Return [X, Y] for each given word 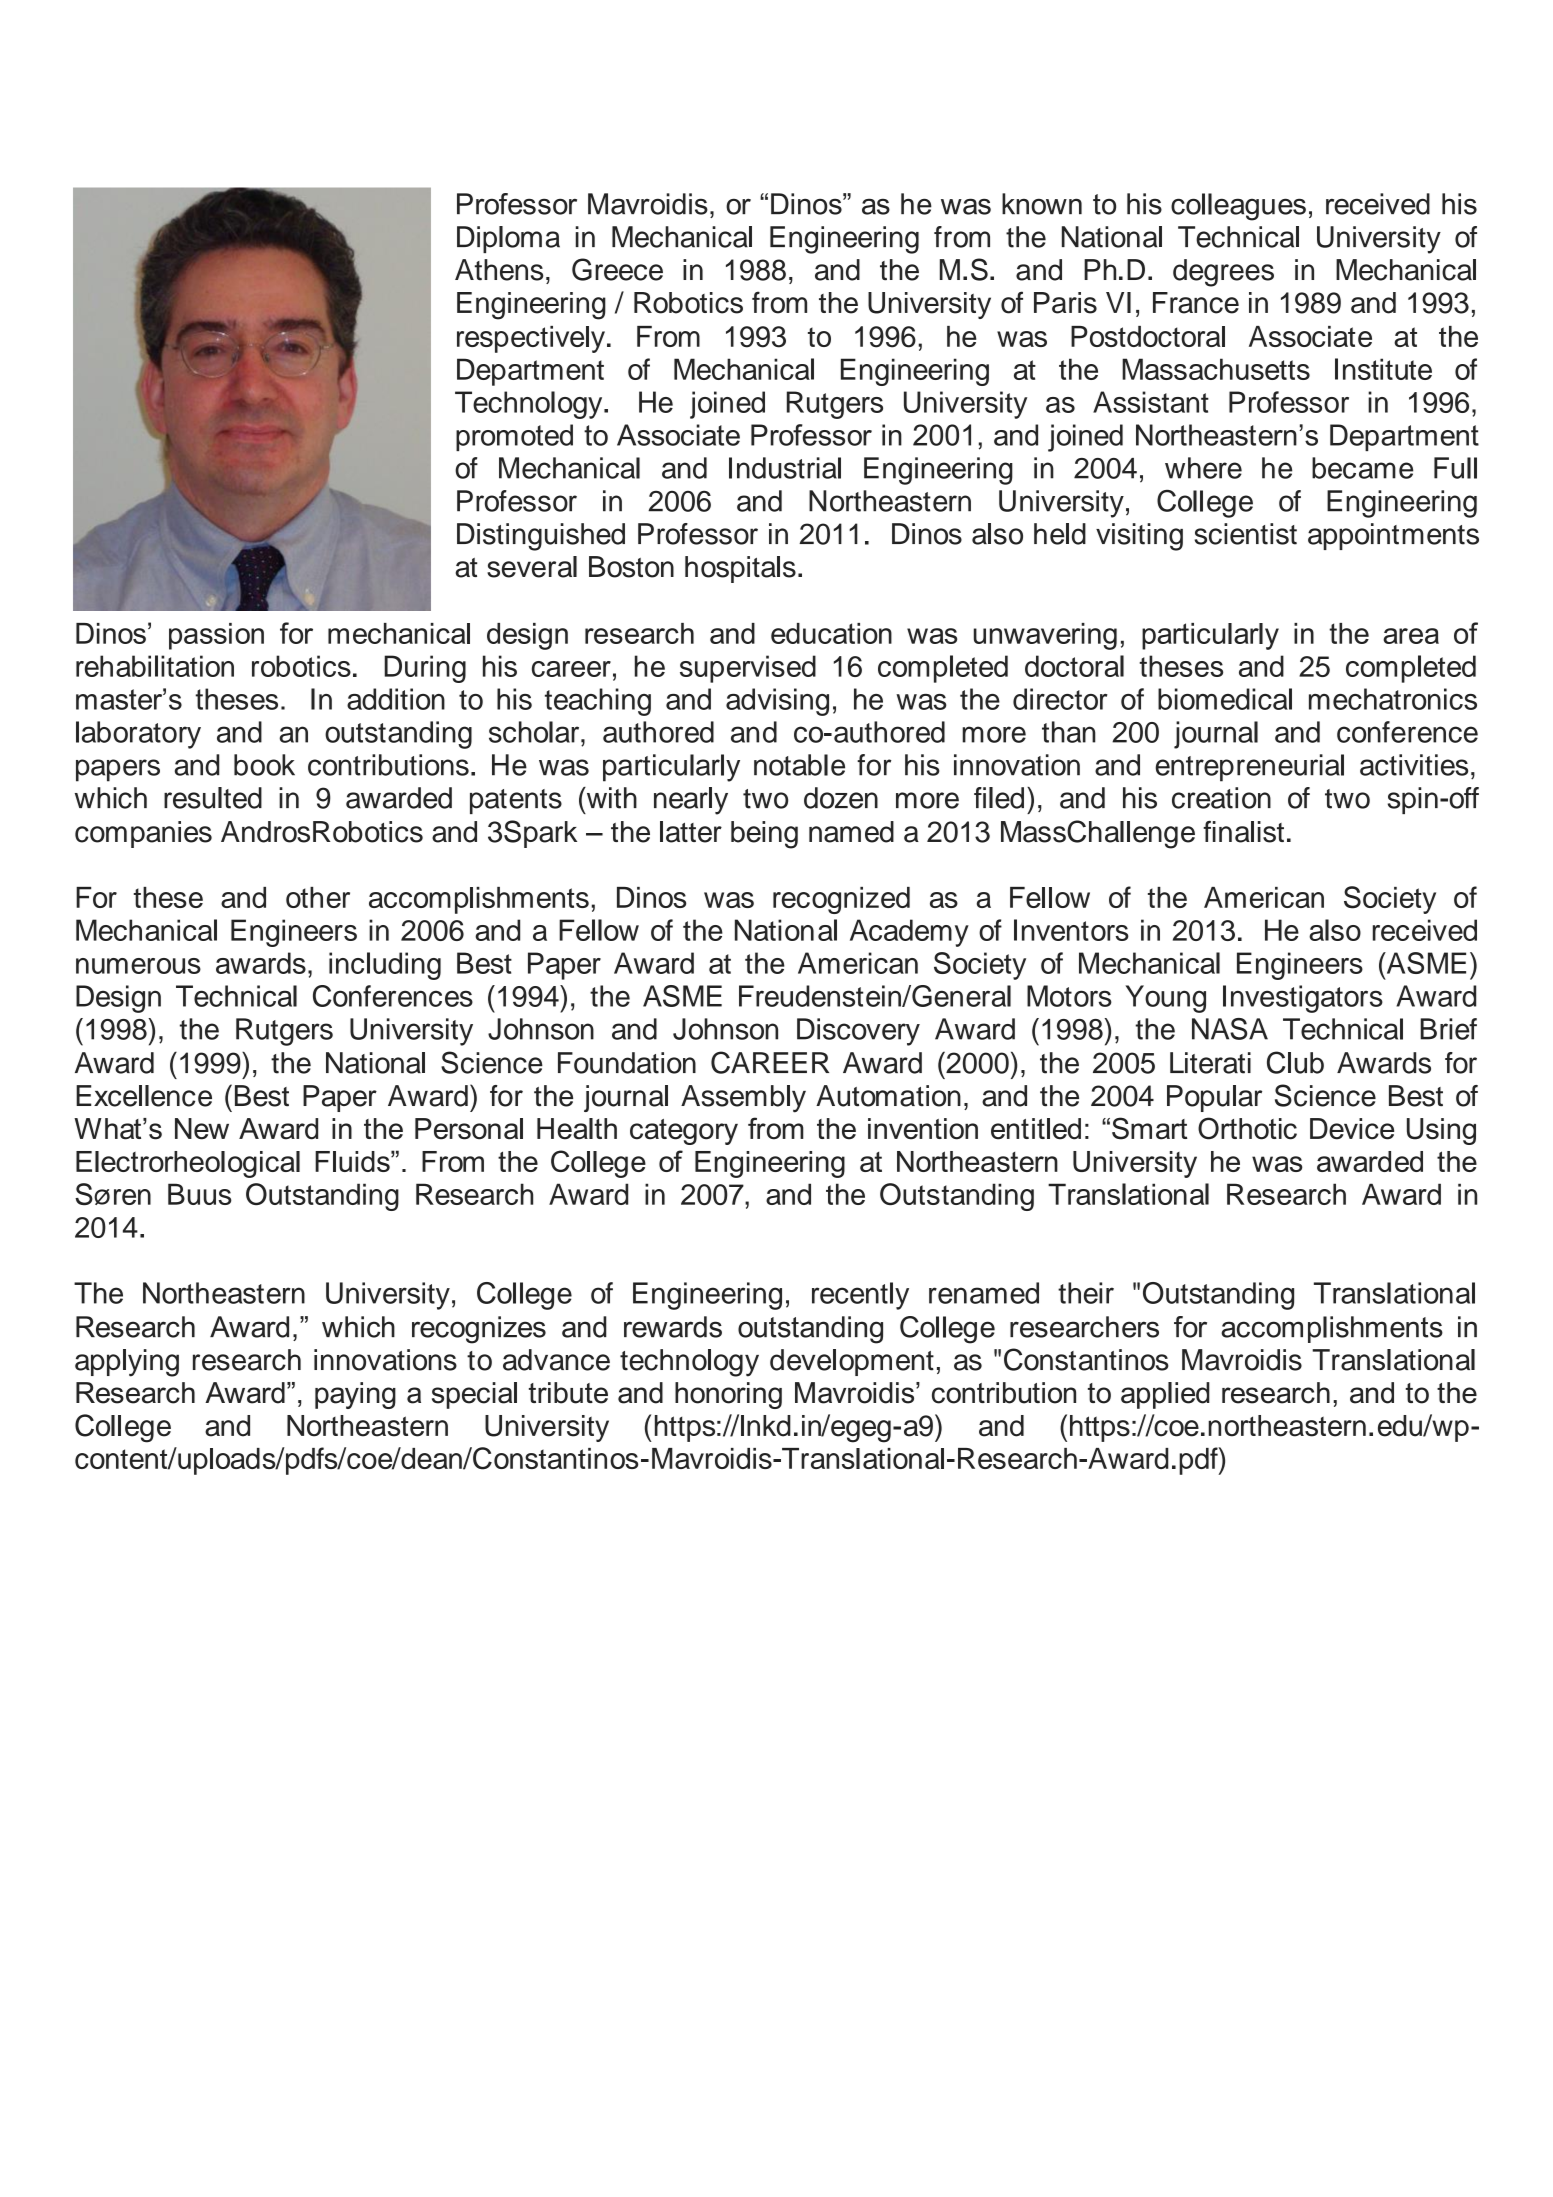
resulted [213, 798]
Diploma [508, 239]
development [852, 1362]
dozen [841, 798]
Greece [617, 269]
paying [355, 1395]
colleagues [1238, 207]
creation [1221, 798]
